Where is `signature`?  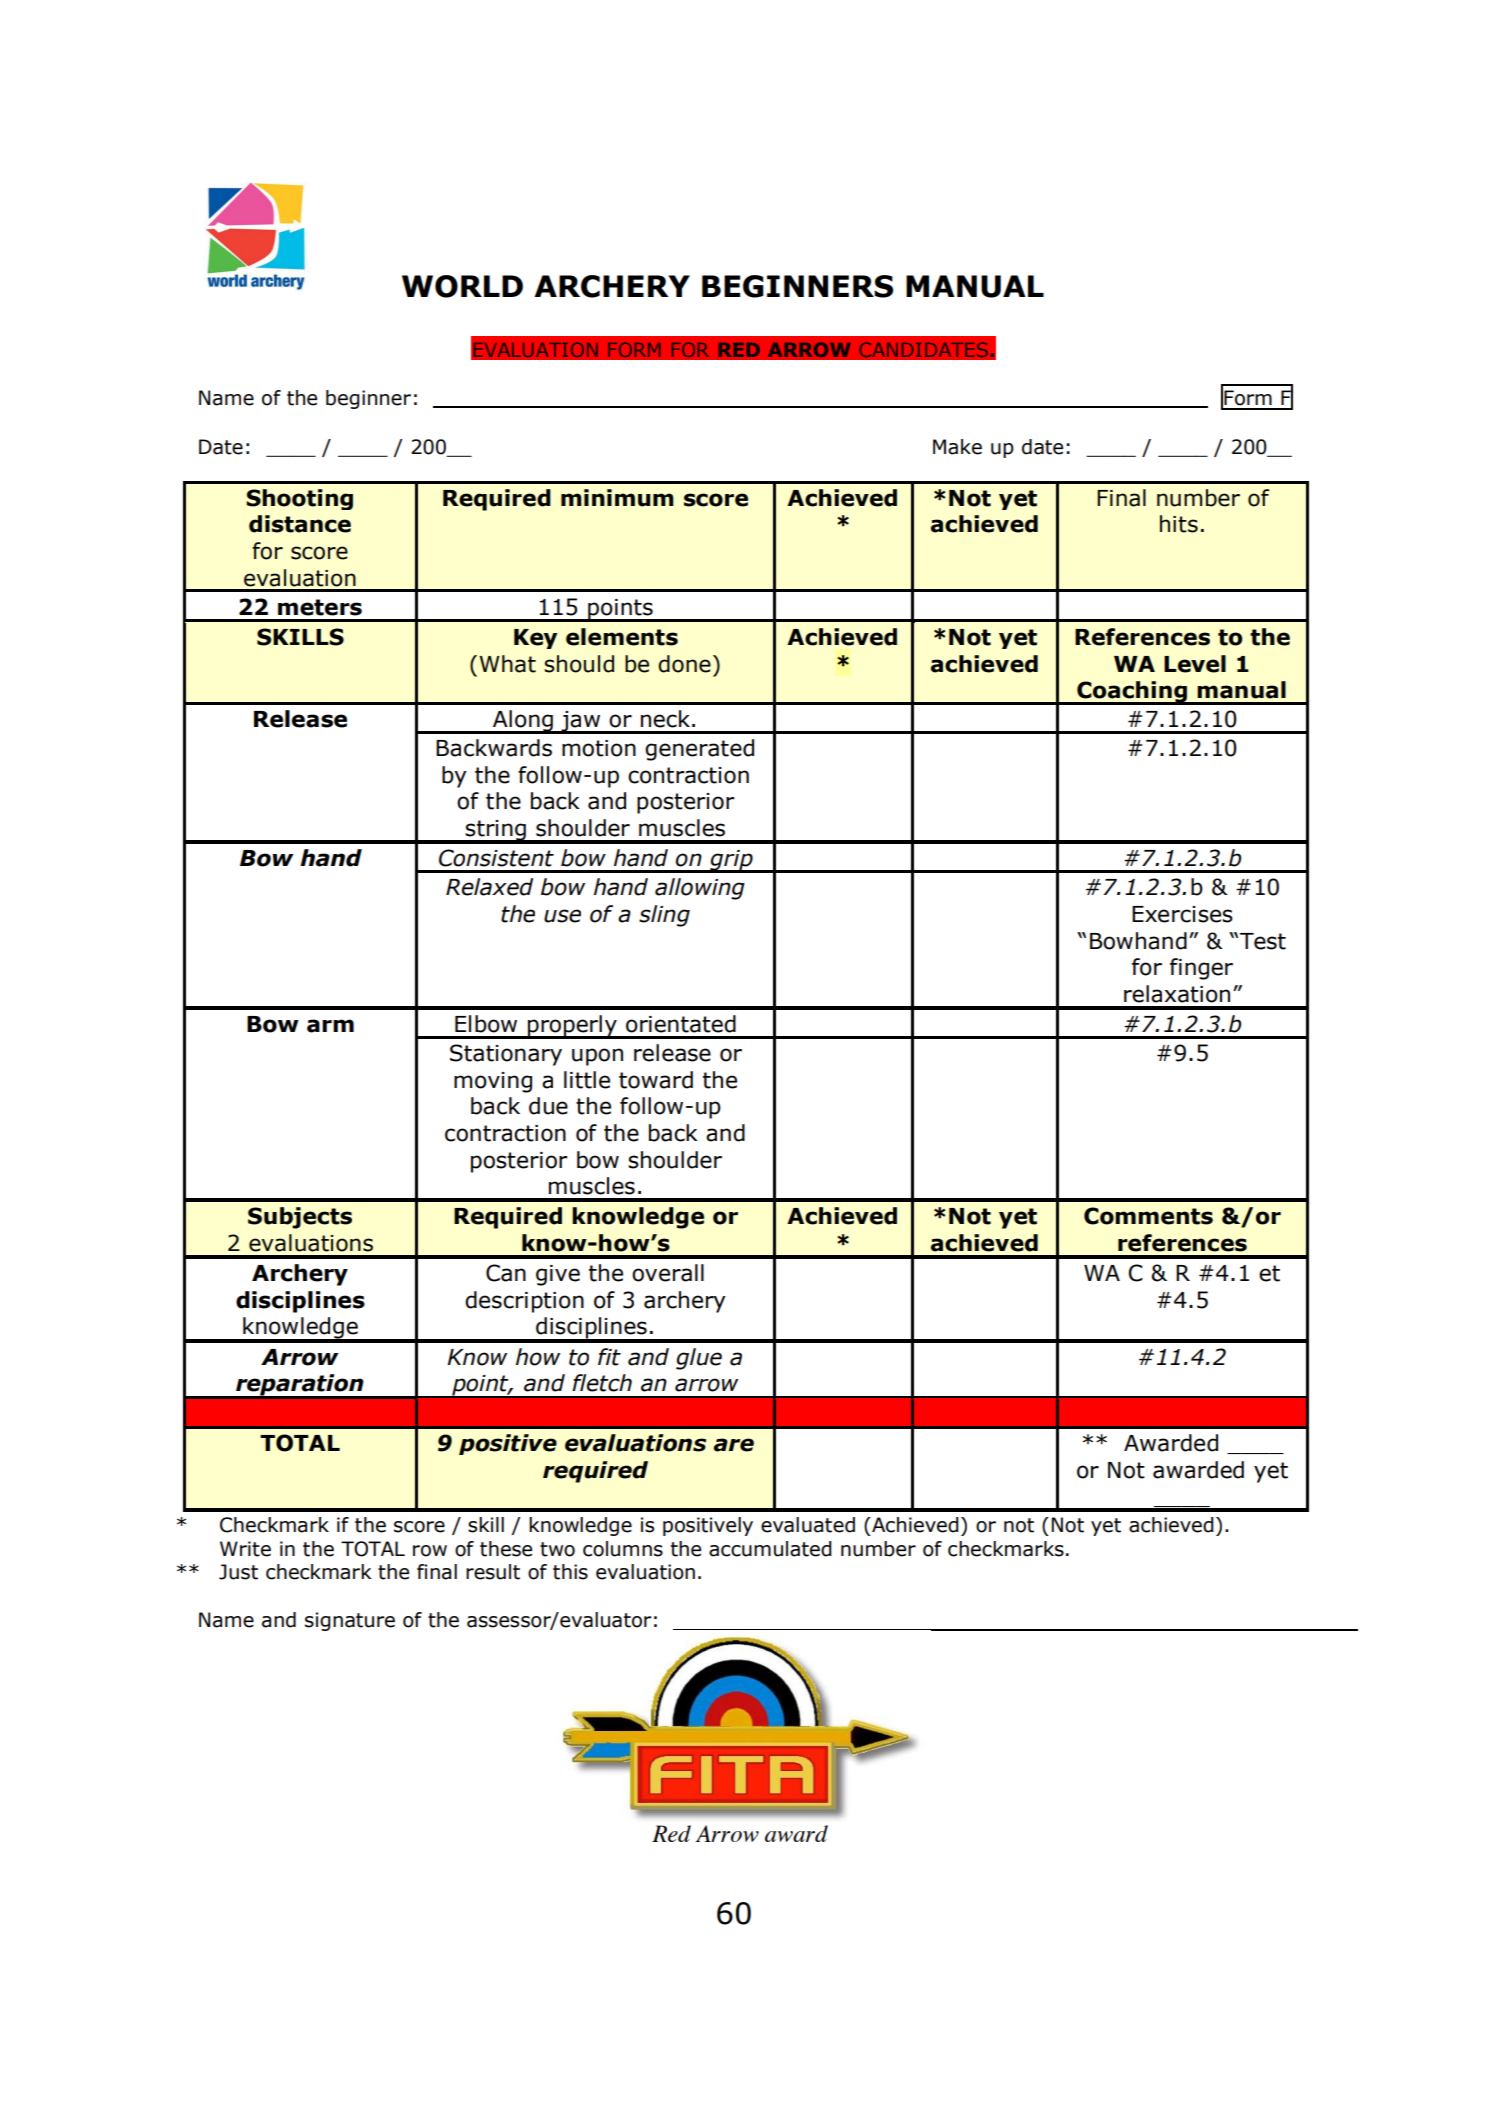 signature is located at coordinates (350, 1621).
